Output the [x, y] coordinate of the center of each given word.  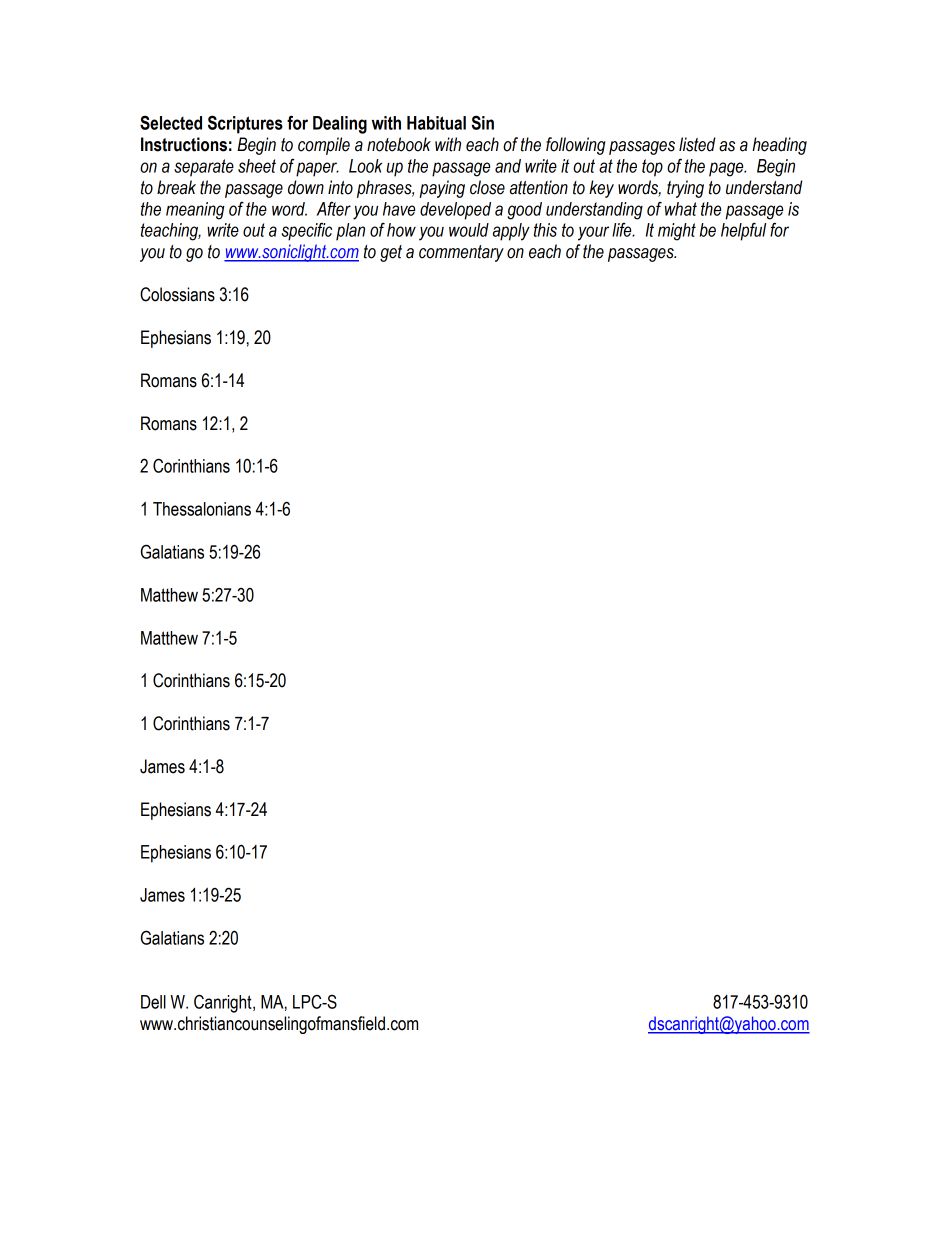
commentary [461, 253]
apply [511, 232]
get [391, 253]
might [677, 232]
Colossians [177, 294]
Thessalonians [202, 509]
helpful [743, 232]
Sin [482, 122]
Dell [153, 1002]
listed [697, 144]
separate [204, 168]
